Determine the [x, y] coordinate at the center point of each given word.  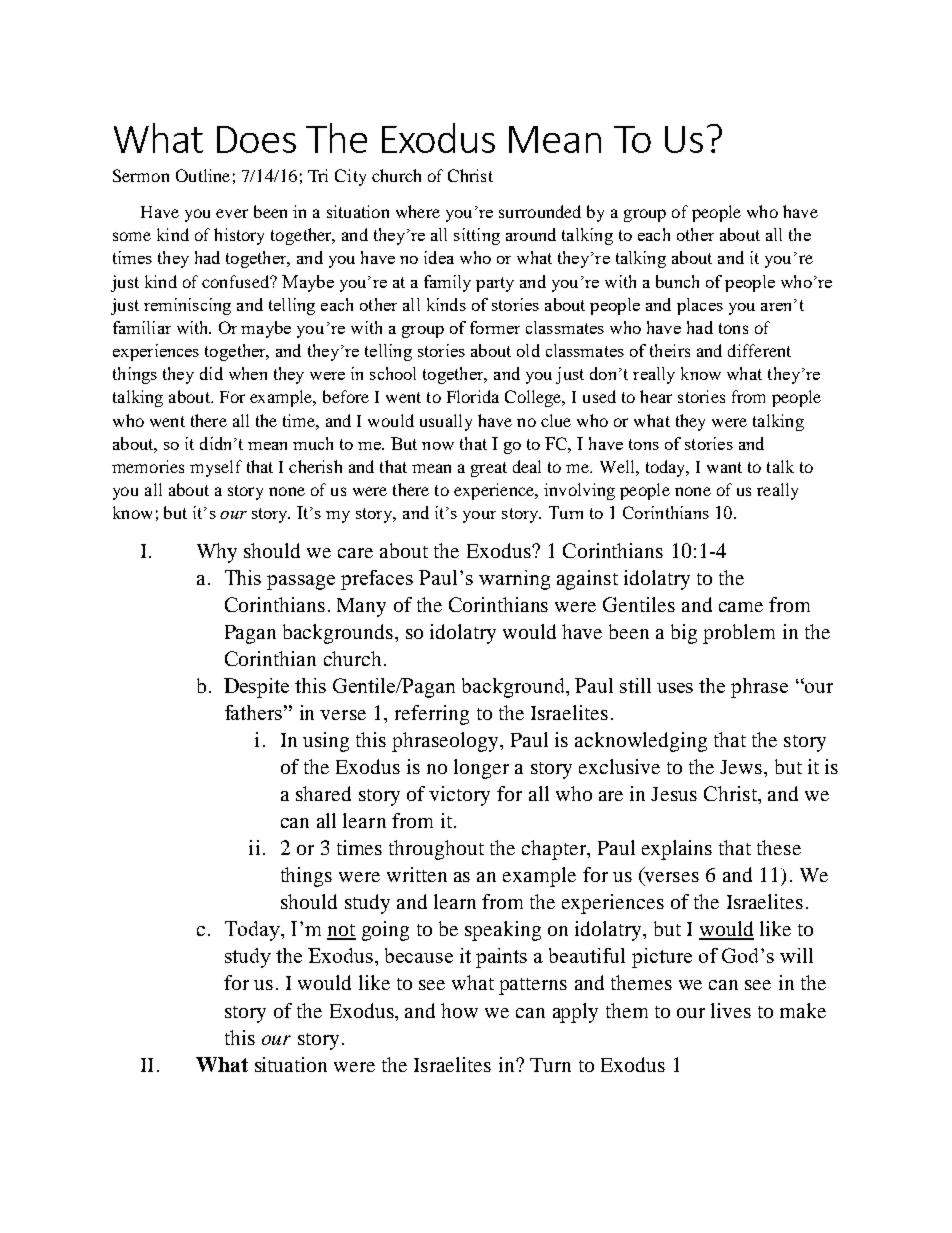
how [459, 1010]
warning [514, 580]
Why [217, 553]
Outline [203, 175]
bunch [677, 281]
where [418, 211]
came [741, 607]
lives [731, 1010]
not [341, 931]
